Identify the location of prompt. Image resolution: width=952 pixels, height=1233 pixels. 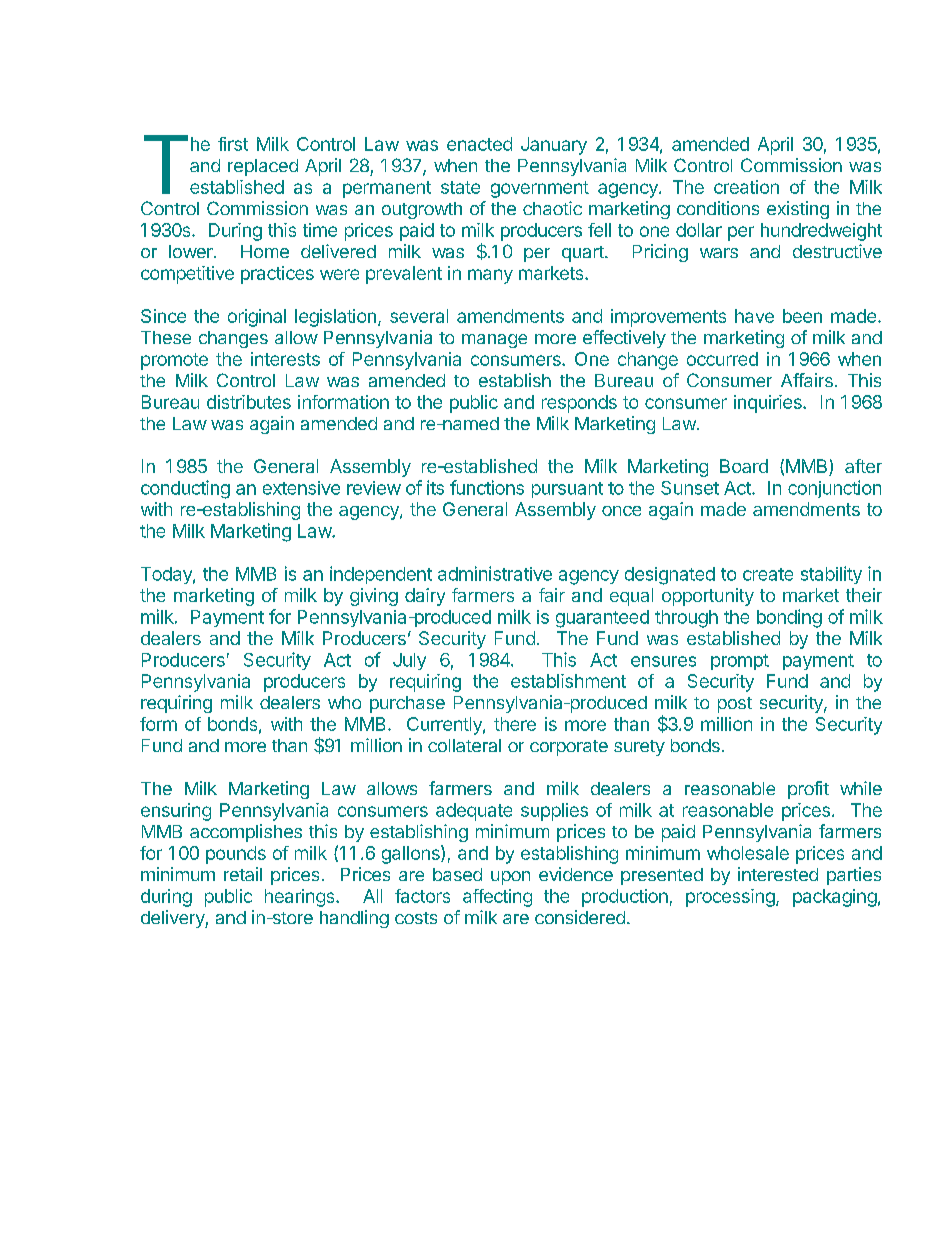
(740, 662).
